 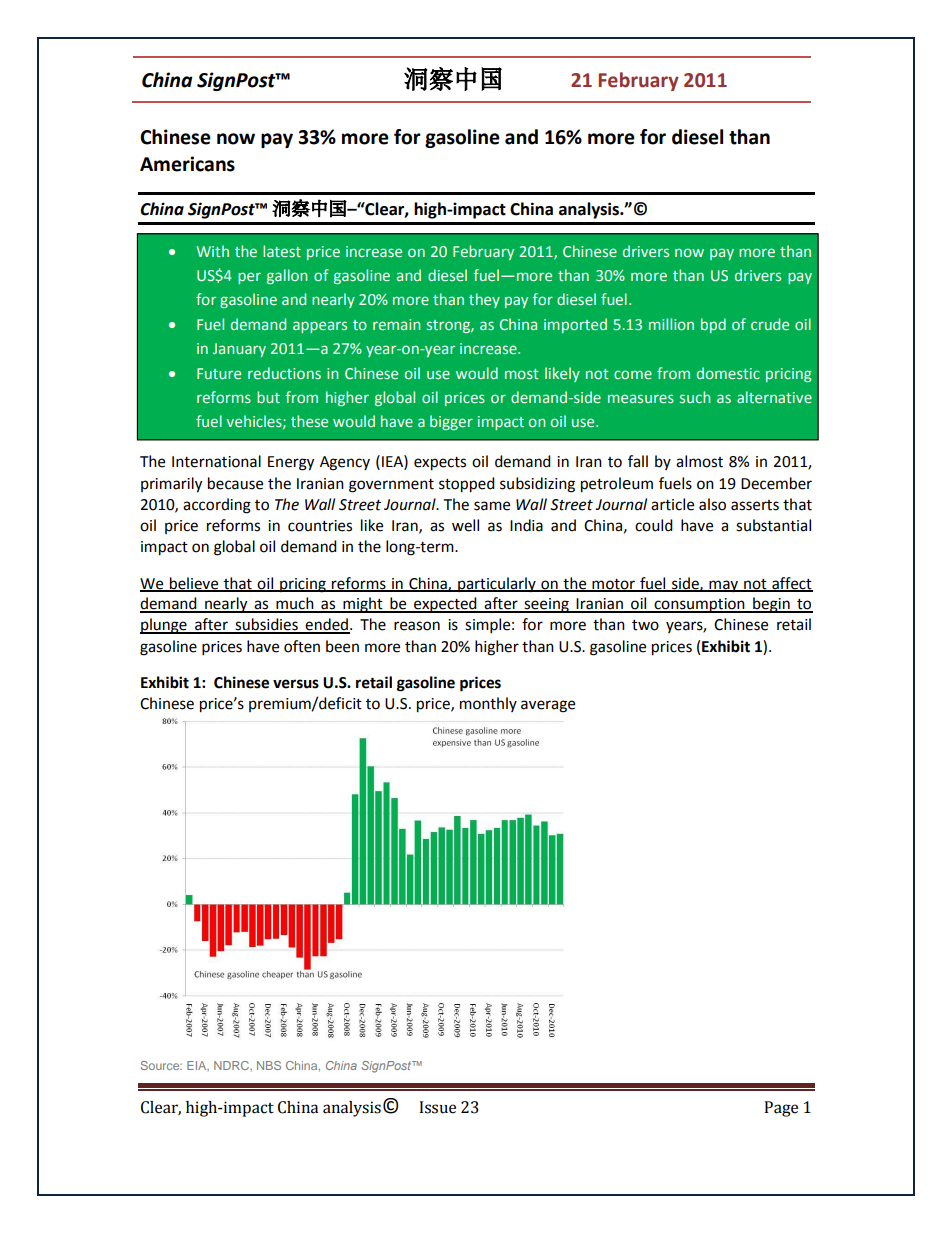 I want to click on they, so click(x=484, y=300).
